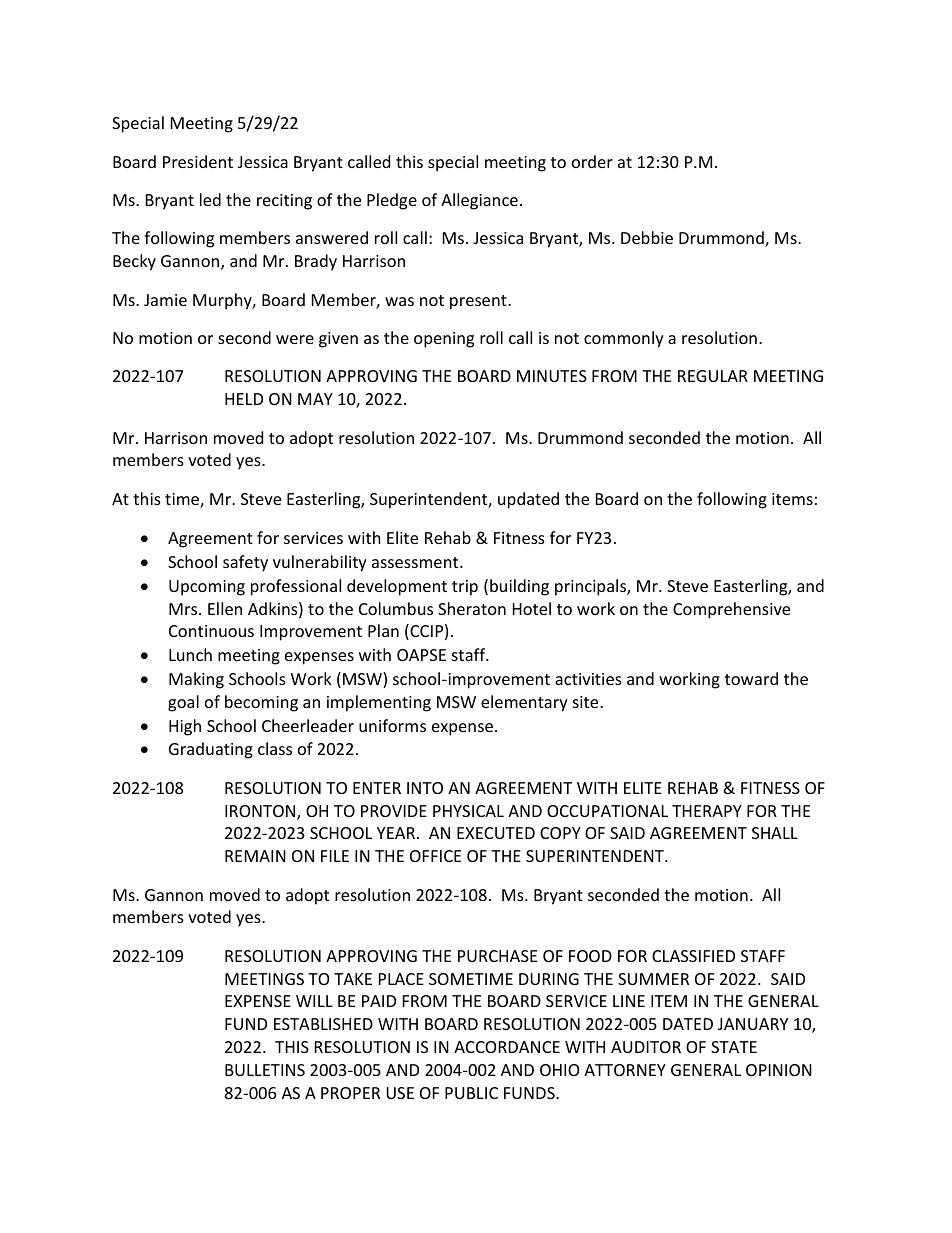 Image resolution: width=952 pixels, height=1233 pixels. Describe the element at coordinates (265, 1070) in the page. I see `BULLETINS` at that location.
